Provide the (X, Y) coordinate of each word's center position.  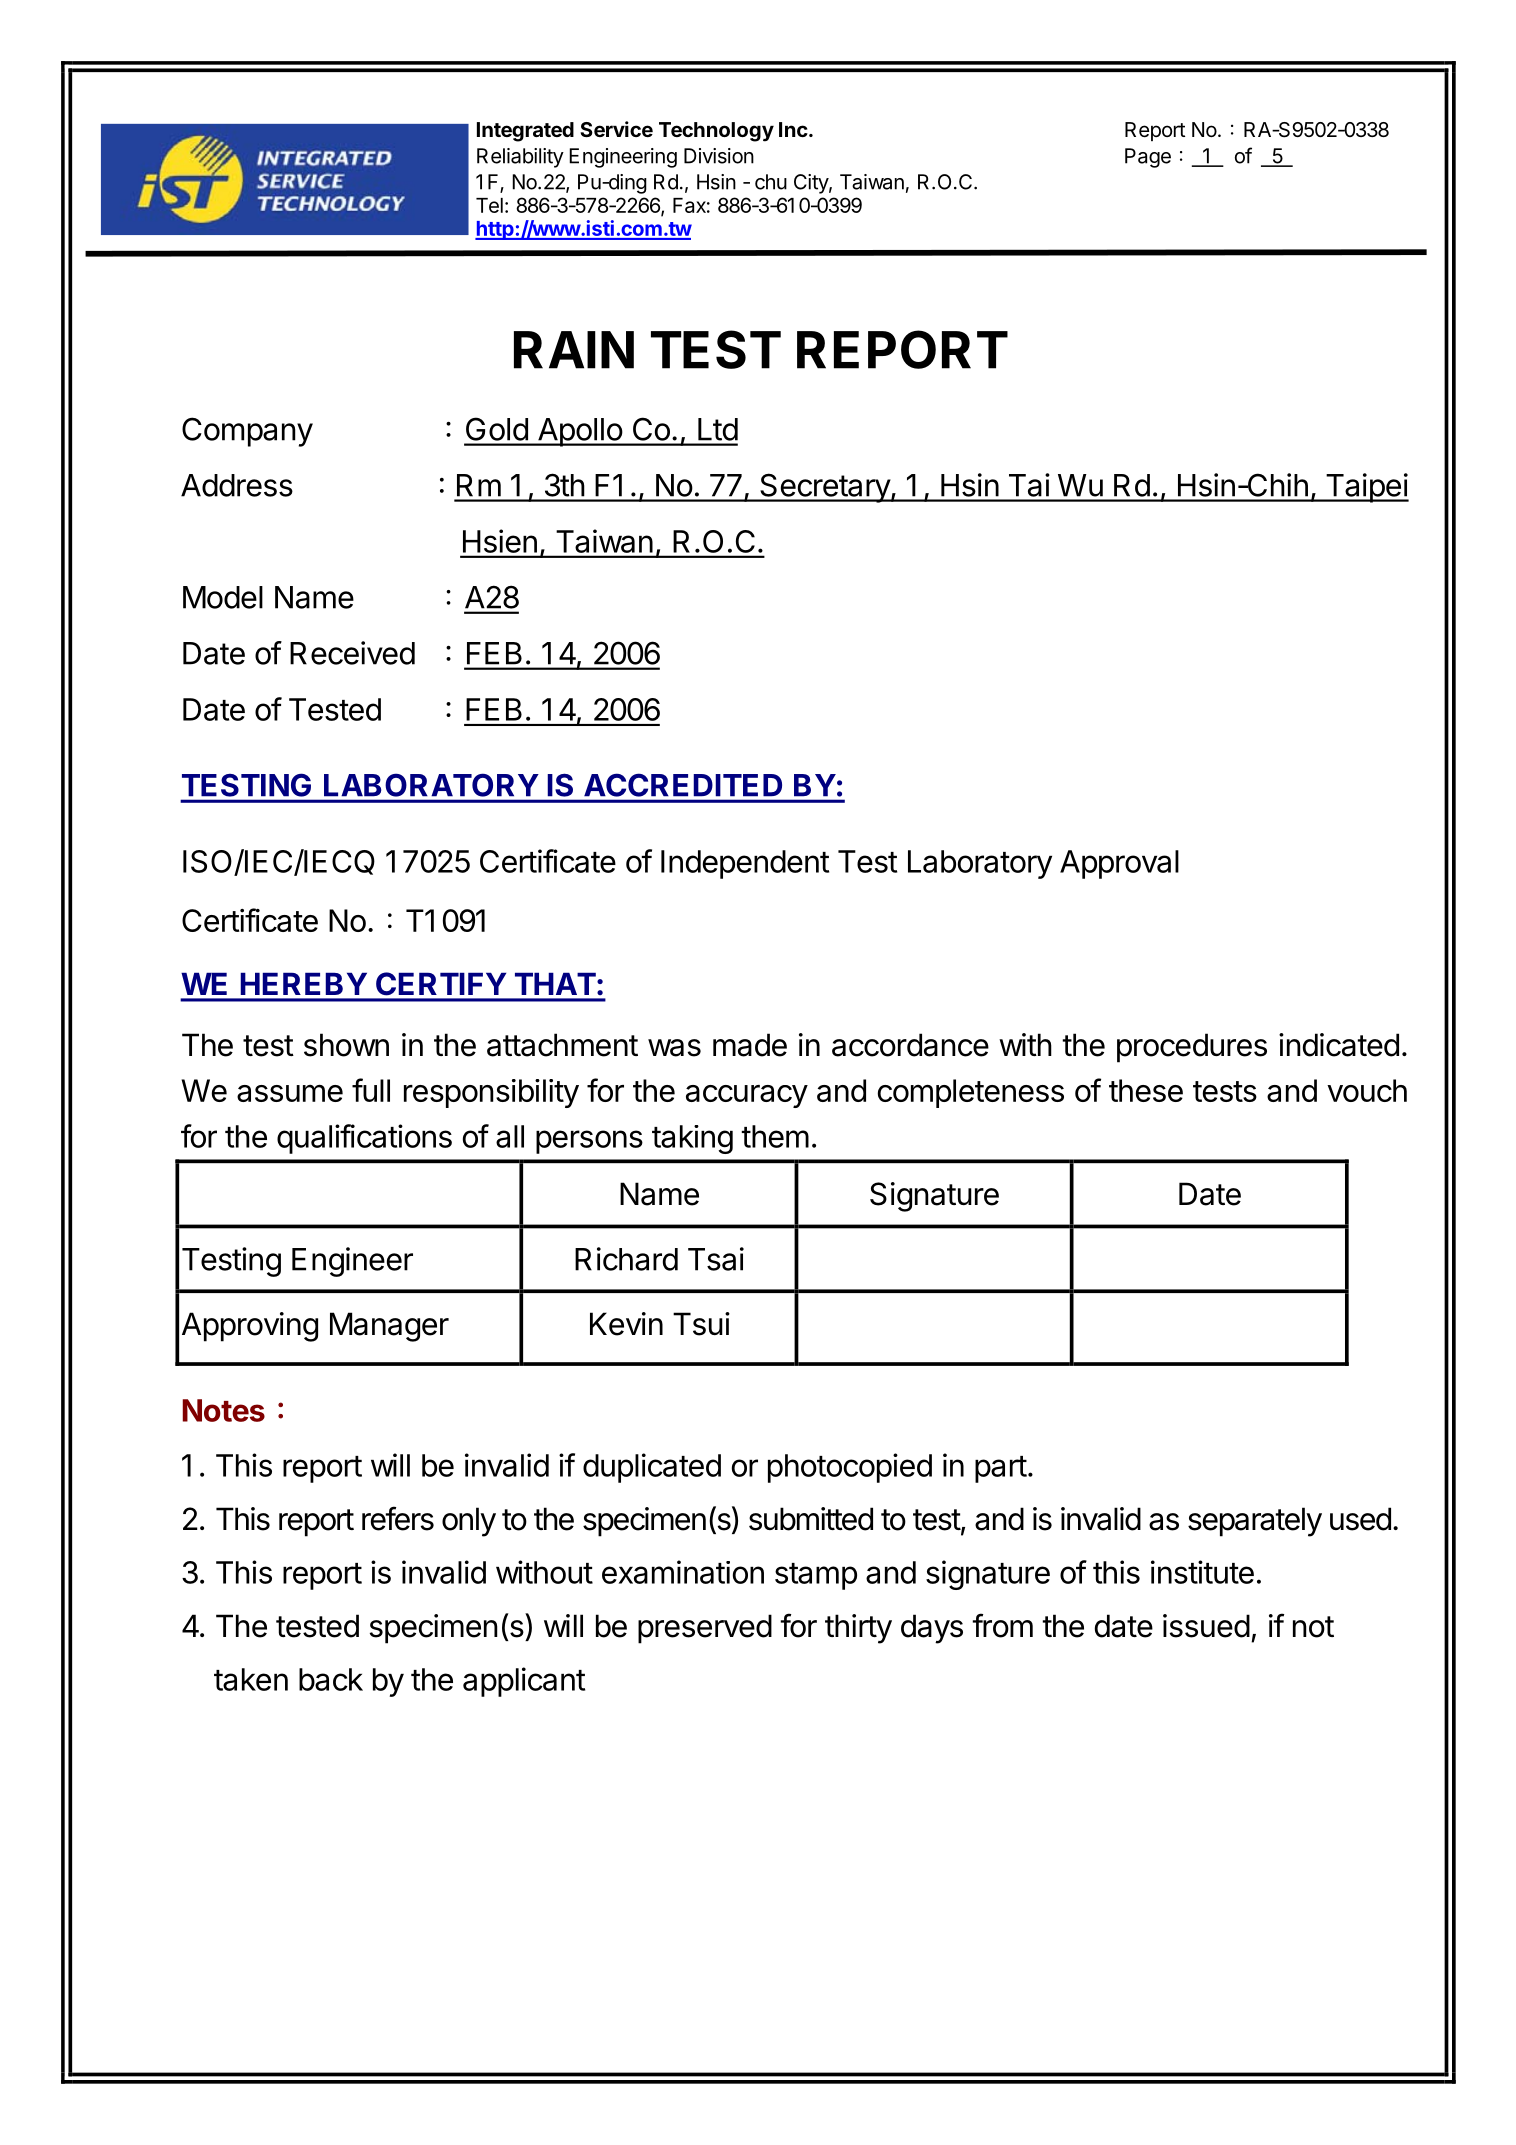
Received (352, 653)
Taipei (1366, 488)
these (1146, 1090)
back (331, 1679)
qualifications (364, 1139)
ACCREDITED (683, 785)
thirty (858, 1629)
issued (1206, 1626)
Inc (793, 129)
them (775, 1136)
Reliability (520, 158)
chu (771, 182)
